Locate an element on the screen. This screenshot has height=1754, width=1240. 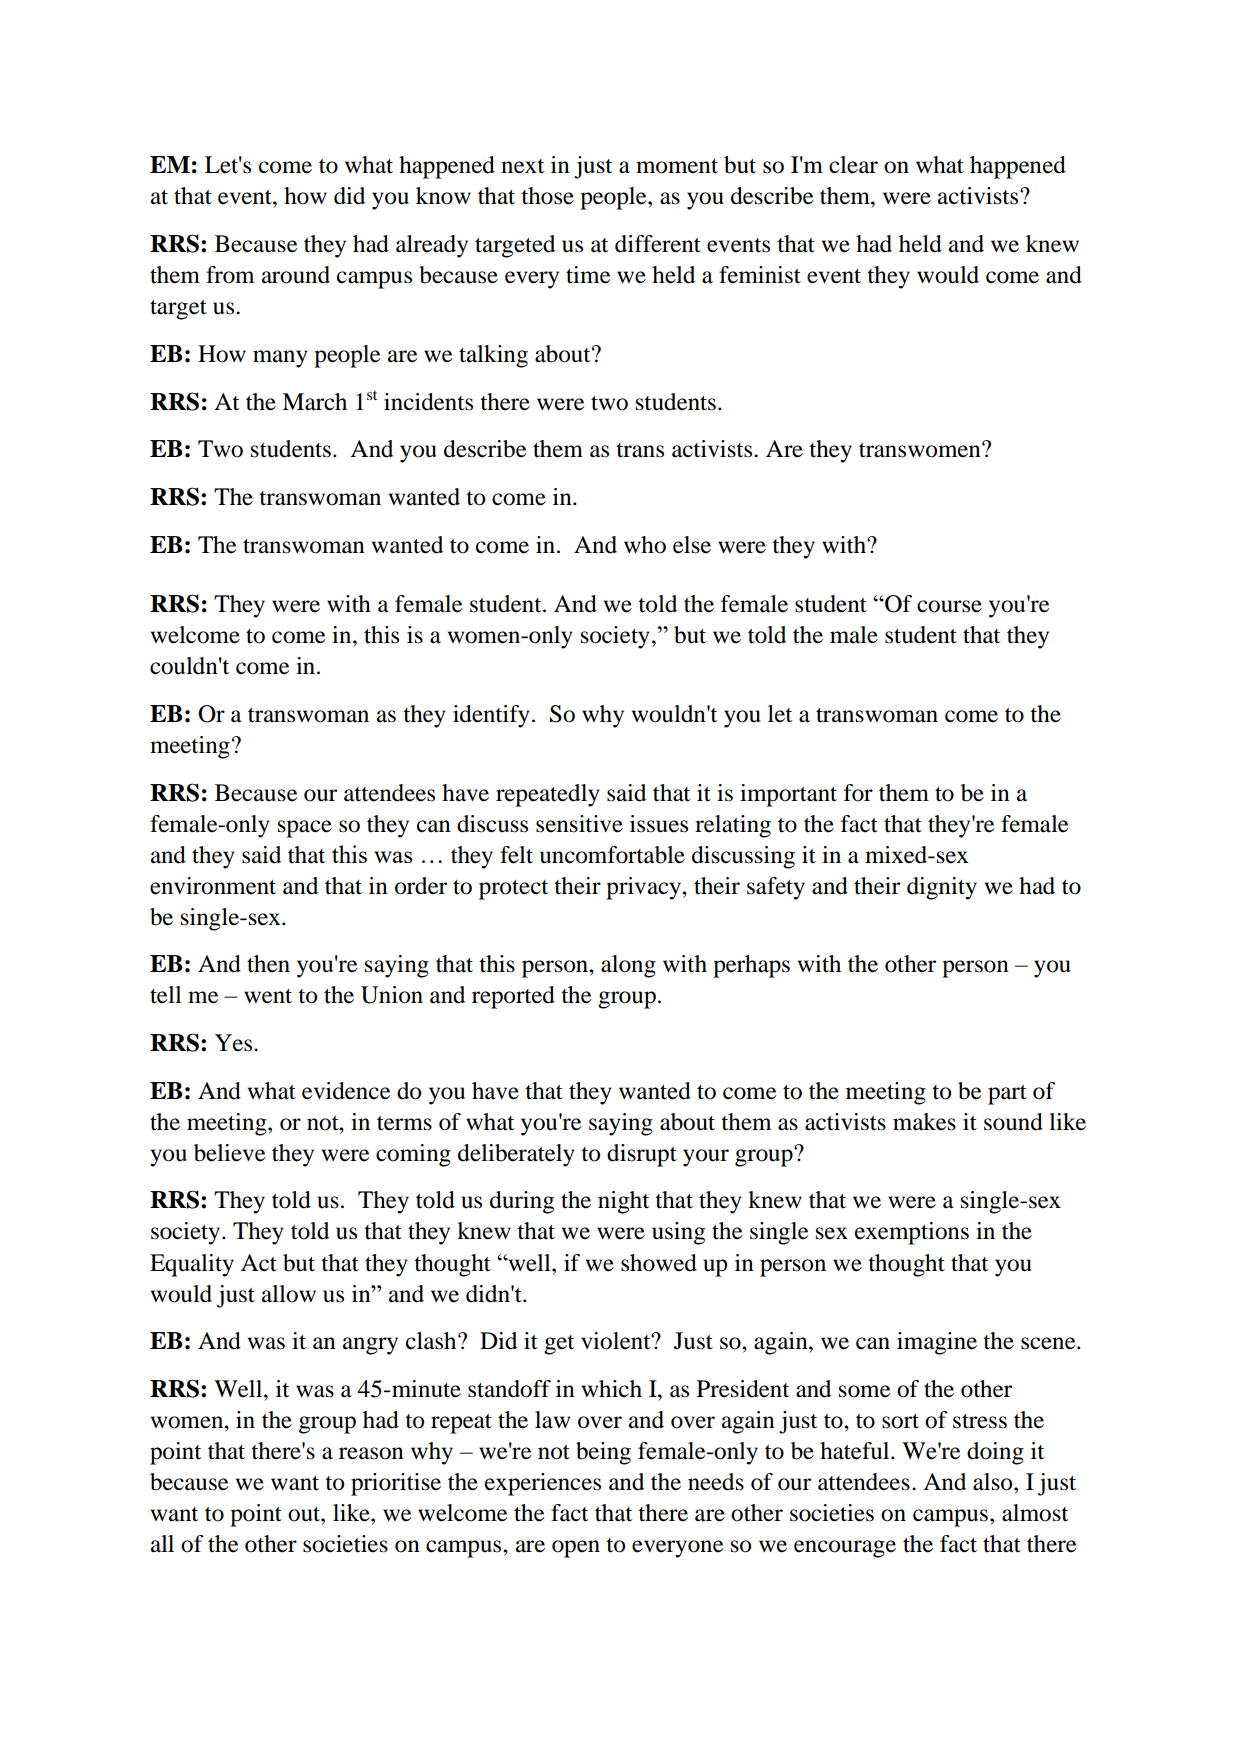
who is located at coordinates (645, 545).
